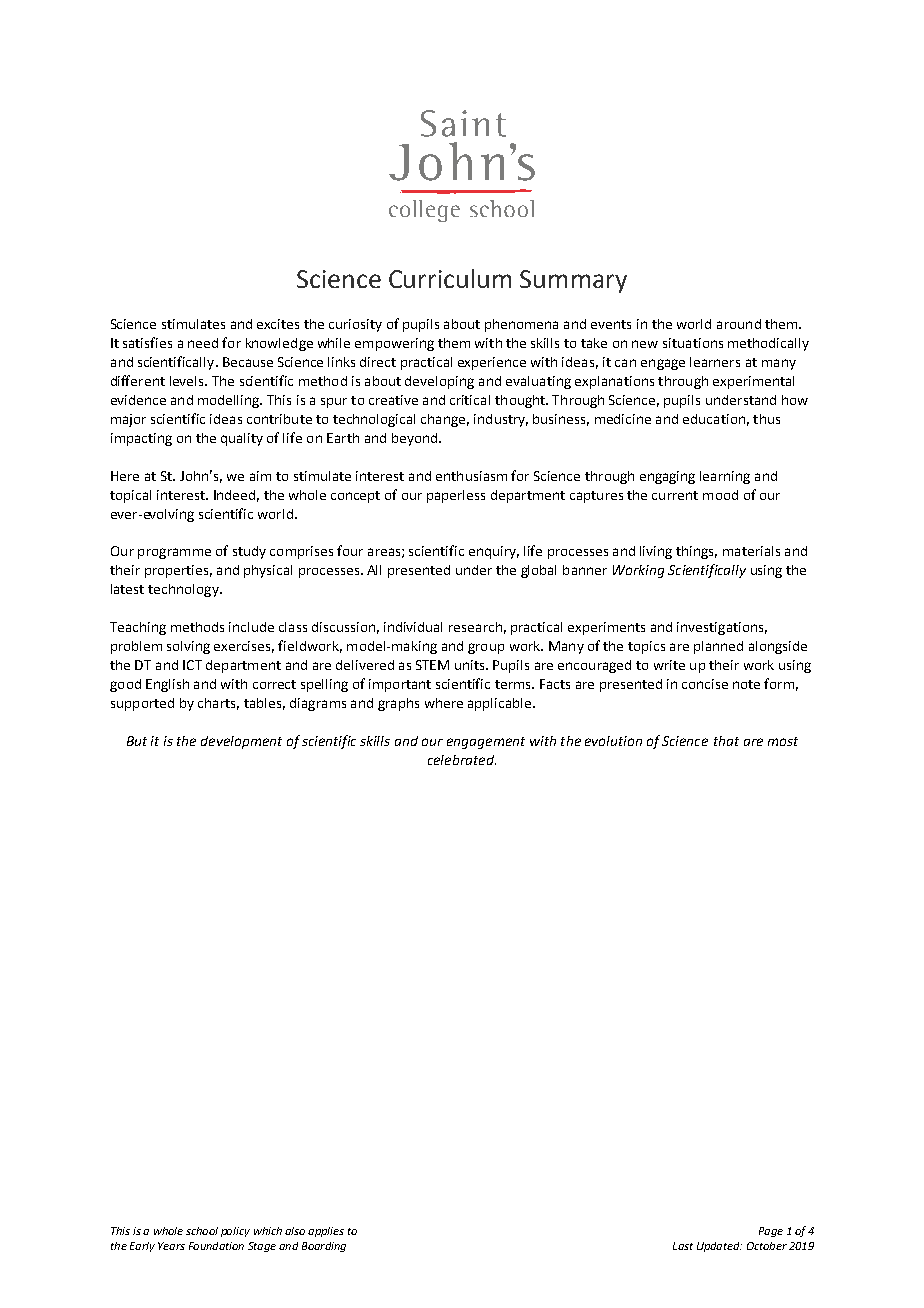 The width and height of the image is (924, 1308). I want to click on need, so click(203, 343).
